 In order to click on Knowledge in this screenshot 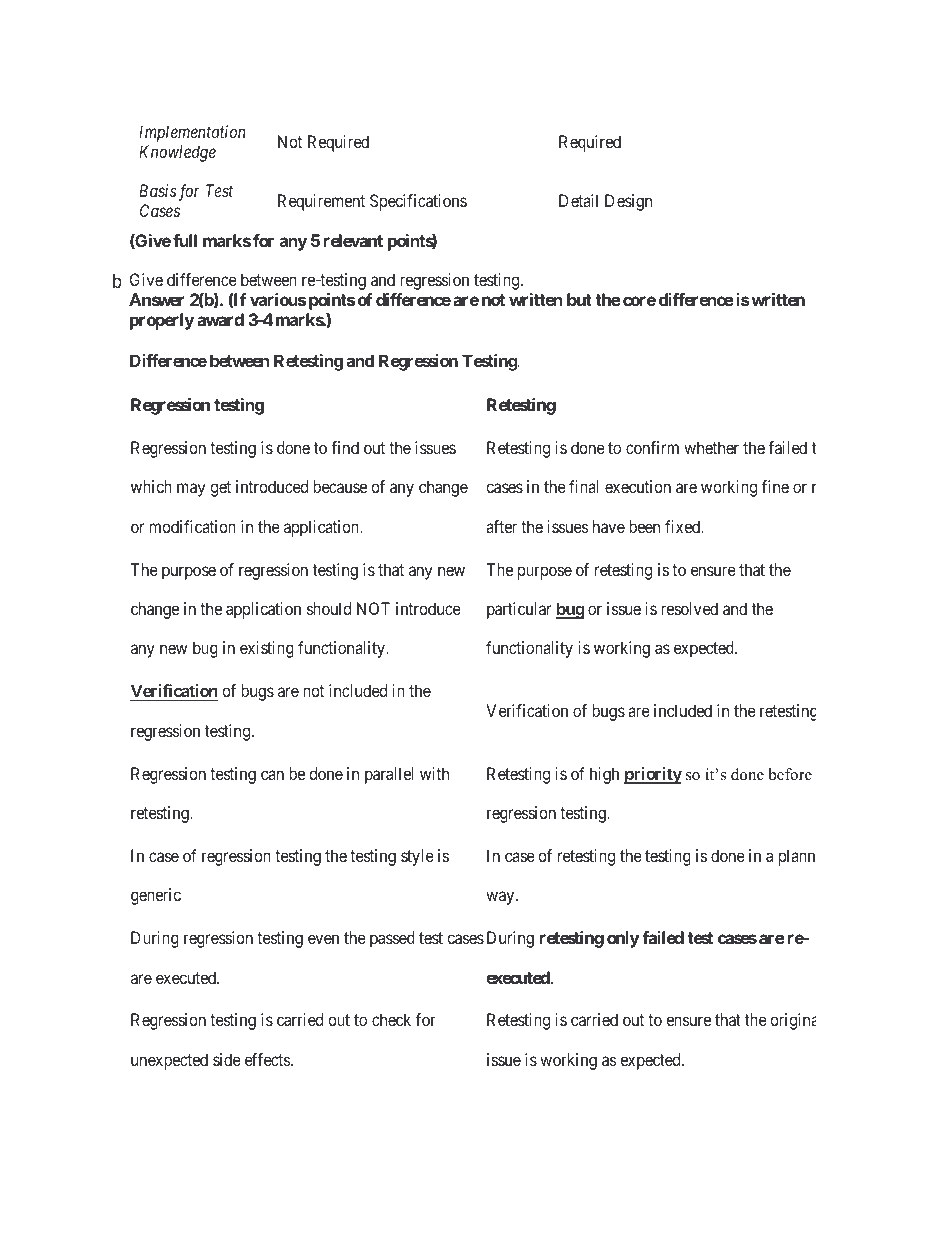, I will do `click(177, 153)`.
